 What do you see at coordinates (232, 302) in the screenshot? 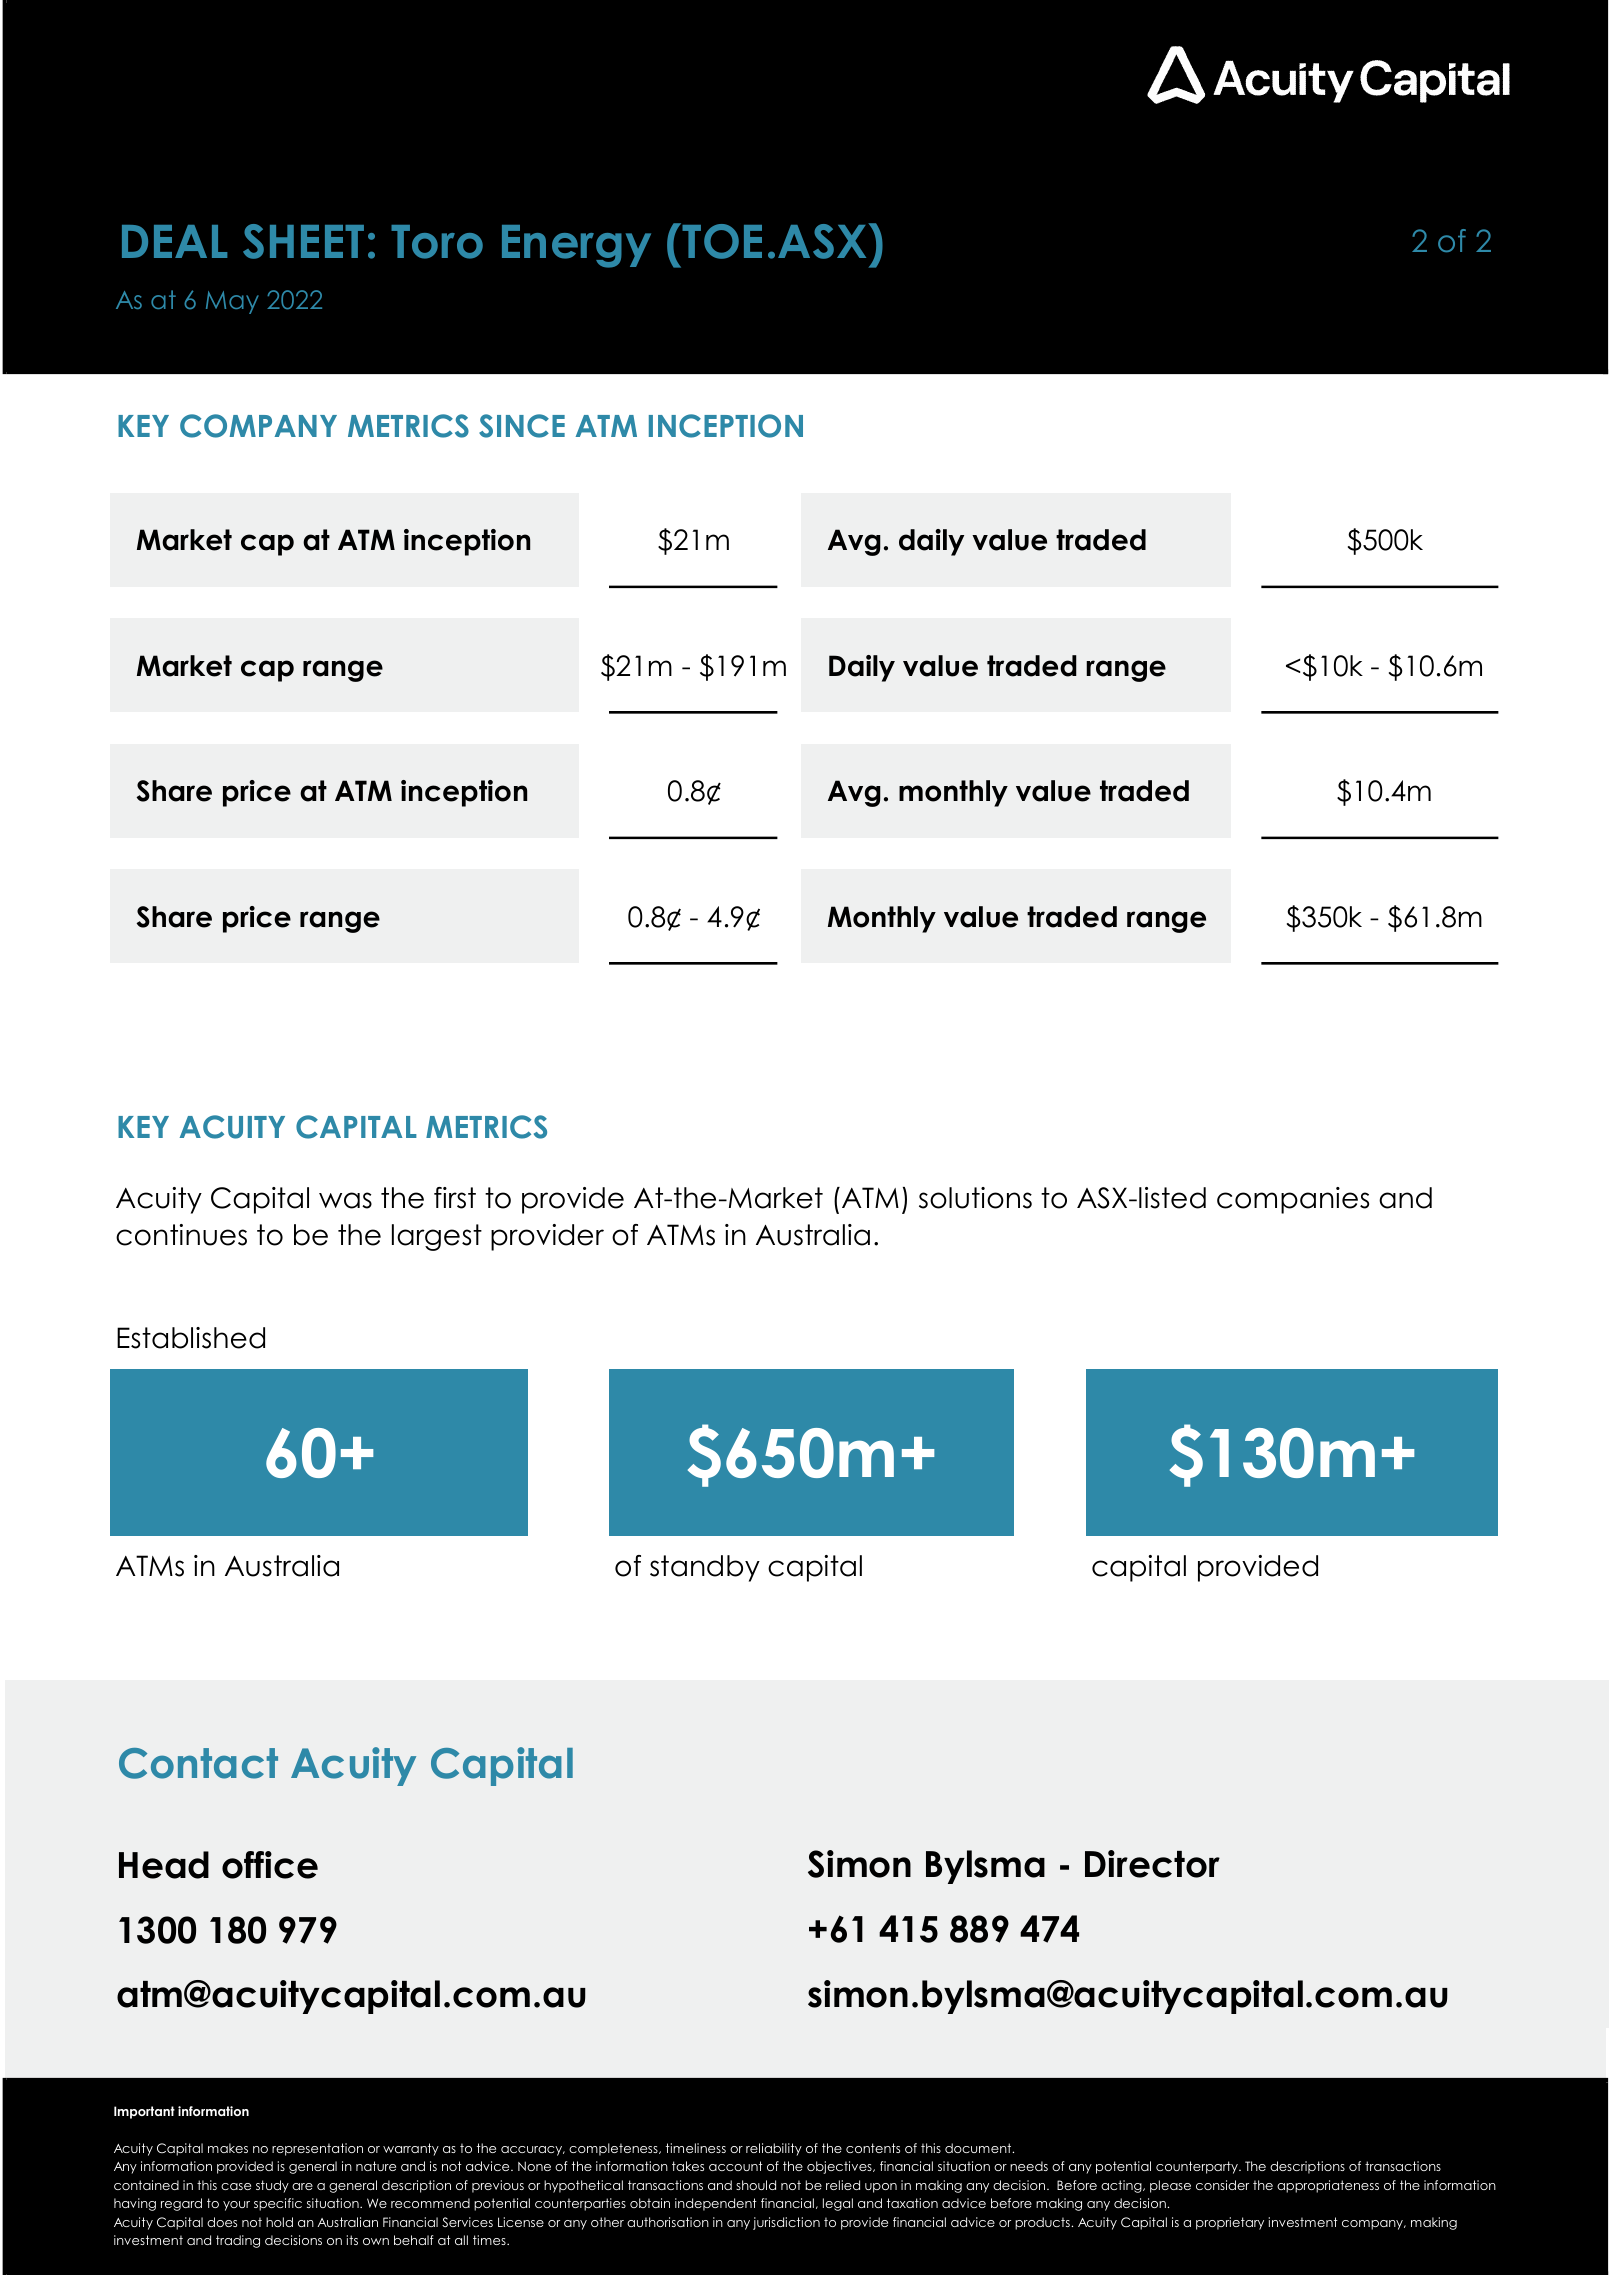
I see `May` at bounding box center [232, 302].
